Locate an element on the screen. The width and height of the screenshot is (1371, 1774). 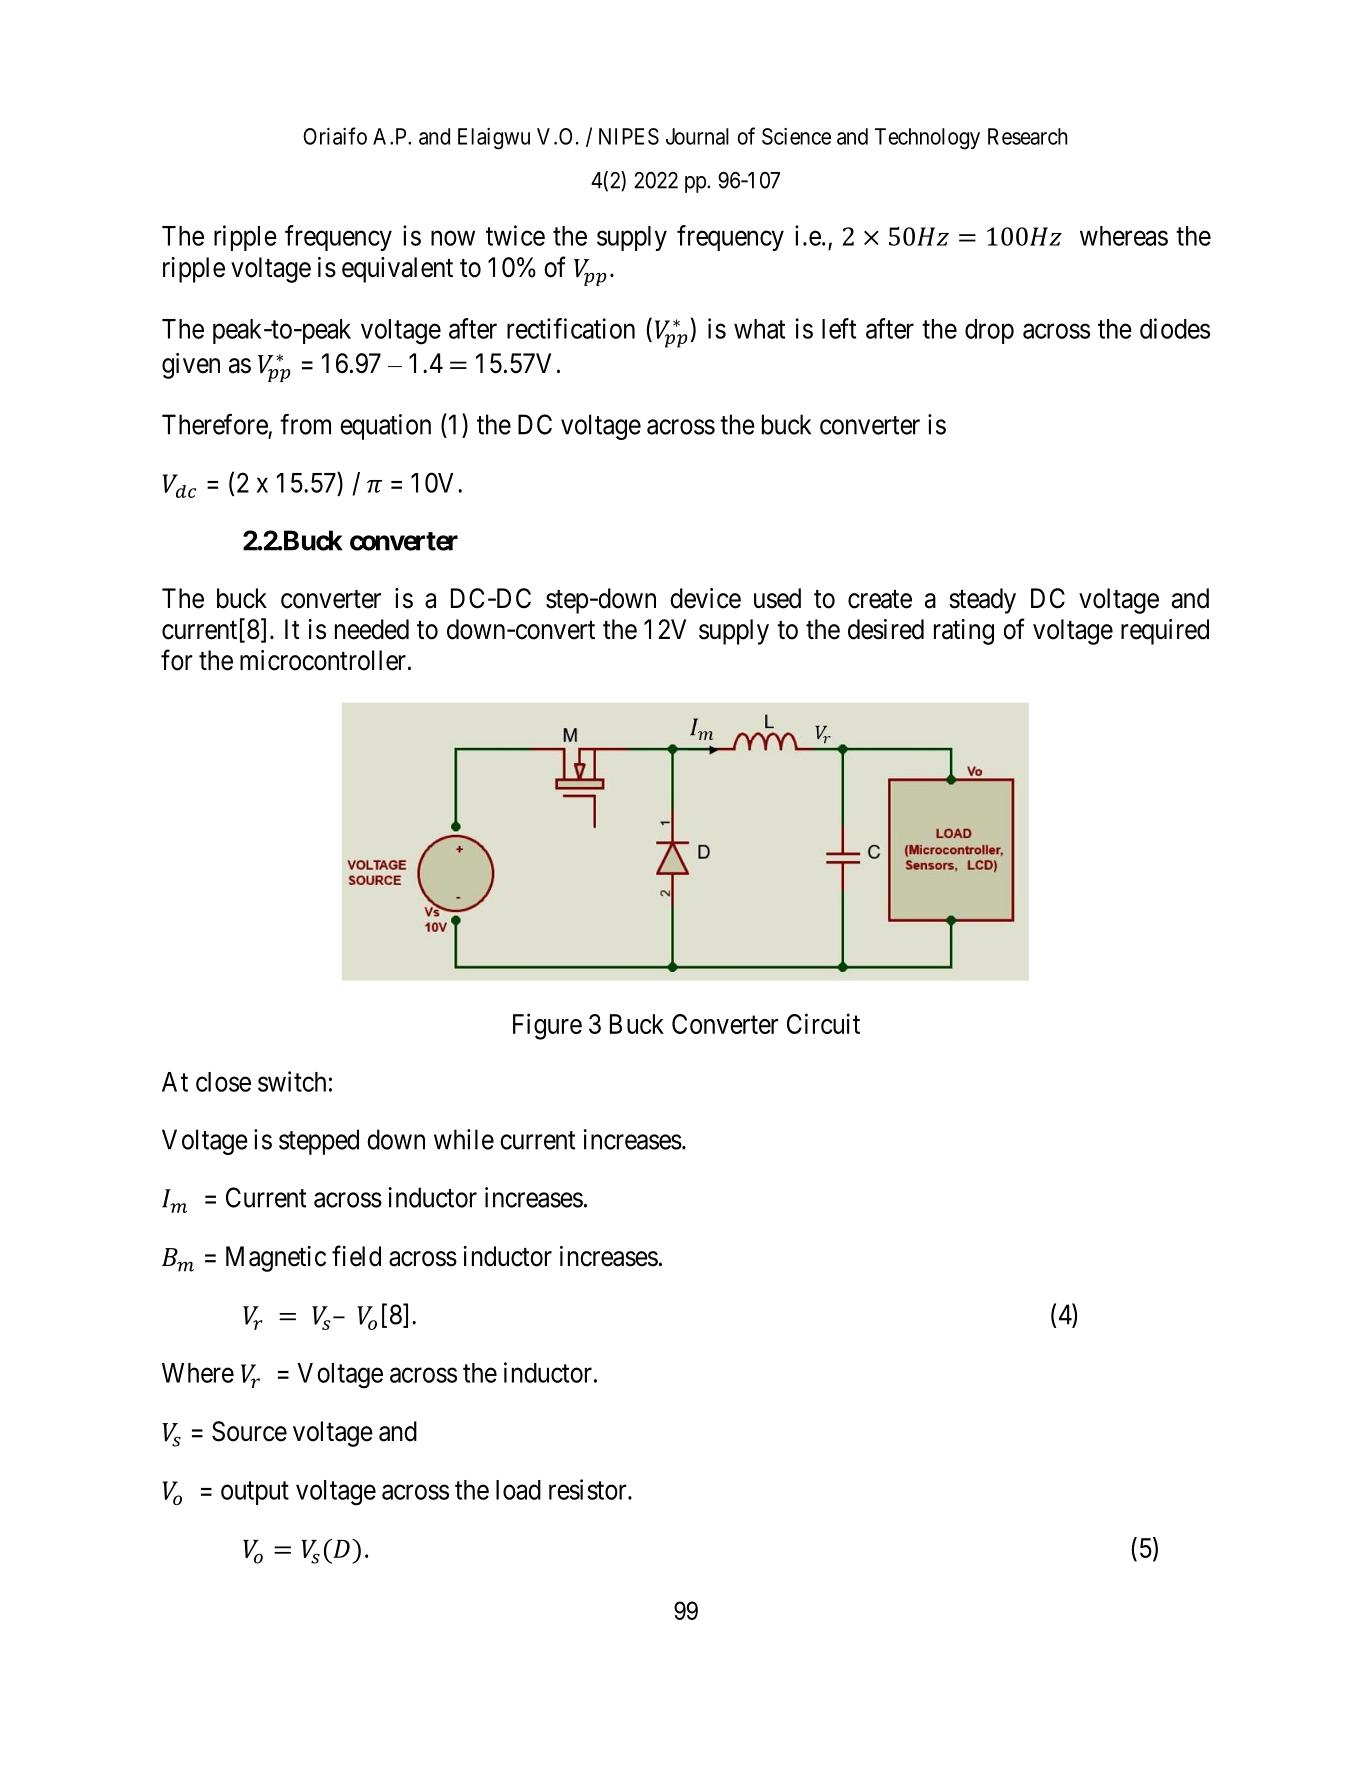
equivalent is located at coordinates (397, 270).
